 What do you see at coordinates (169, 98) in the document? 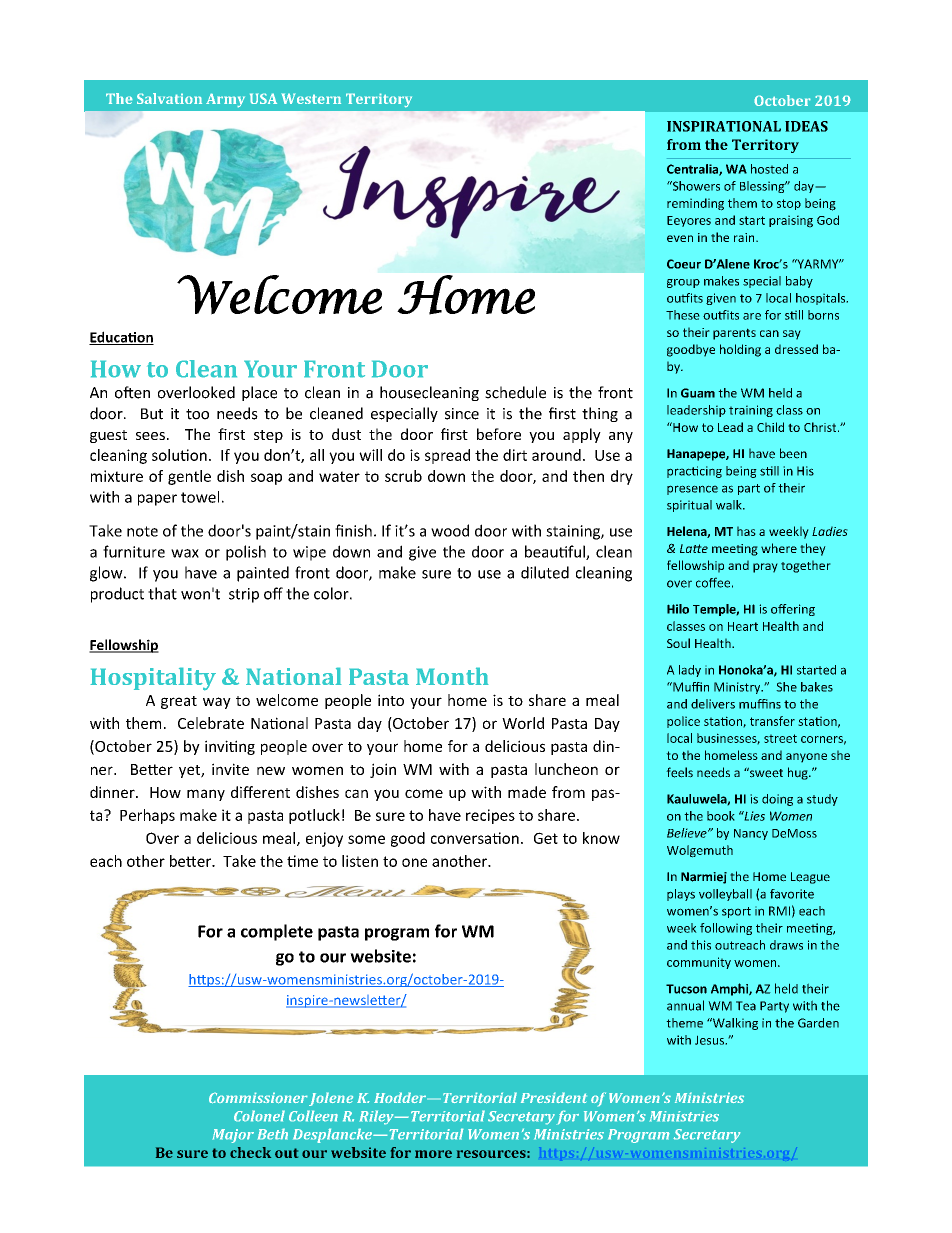
I see `Salvation` at bounding box center [169, 98].
